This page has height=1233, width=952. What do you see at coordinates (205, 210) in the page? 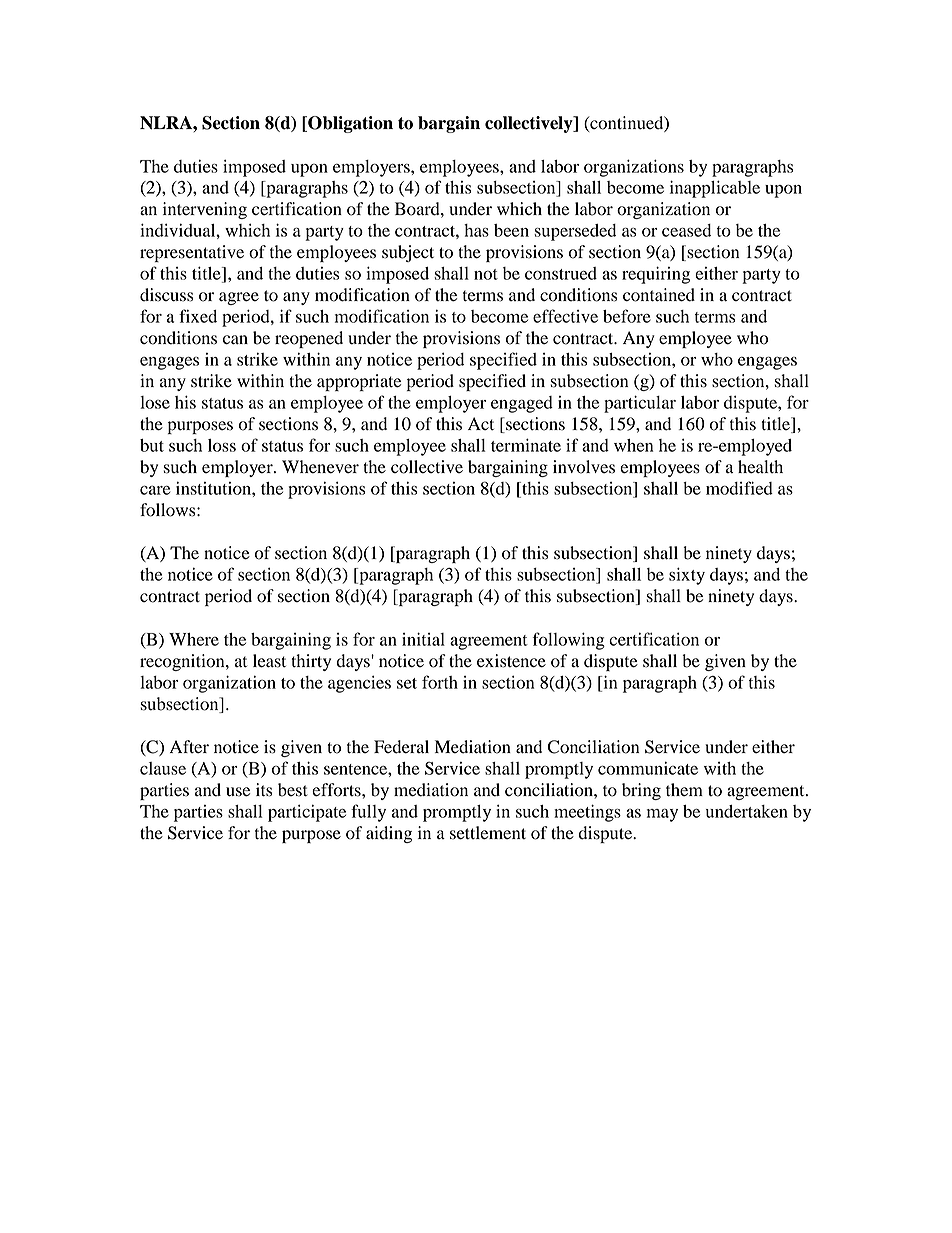
I see `intervening` at bounding box center [205, 210].
